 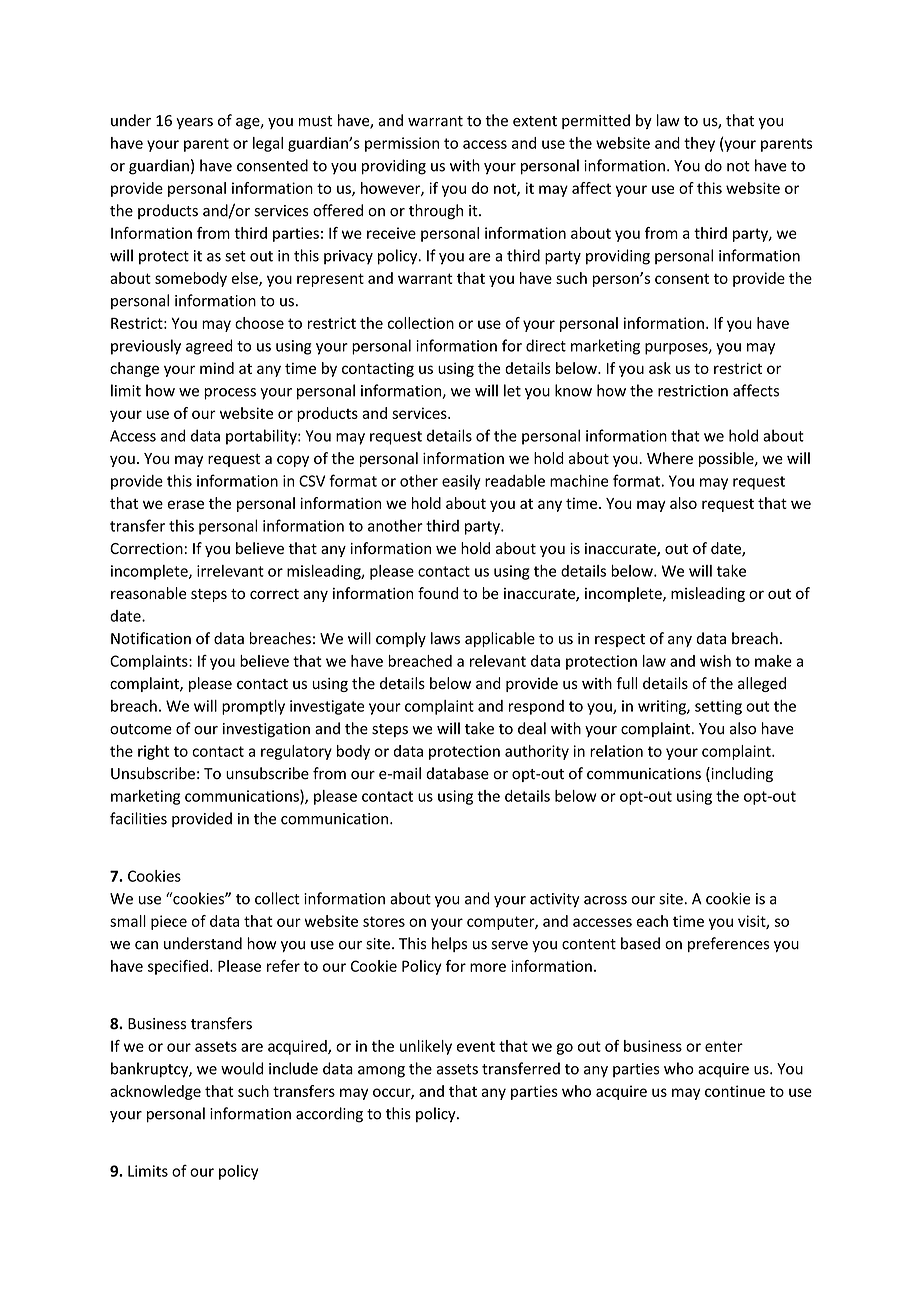 What do you see at coordinates (537, 752) in the document?
I see `authority` at bounding box center [537, 752].
